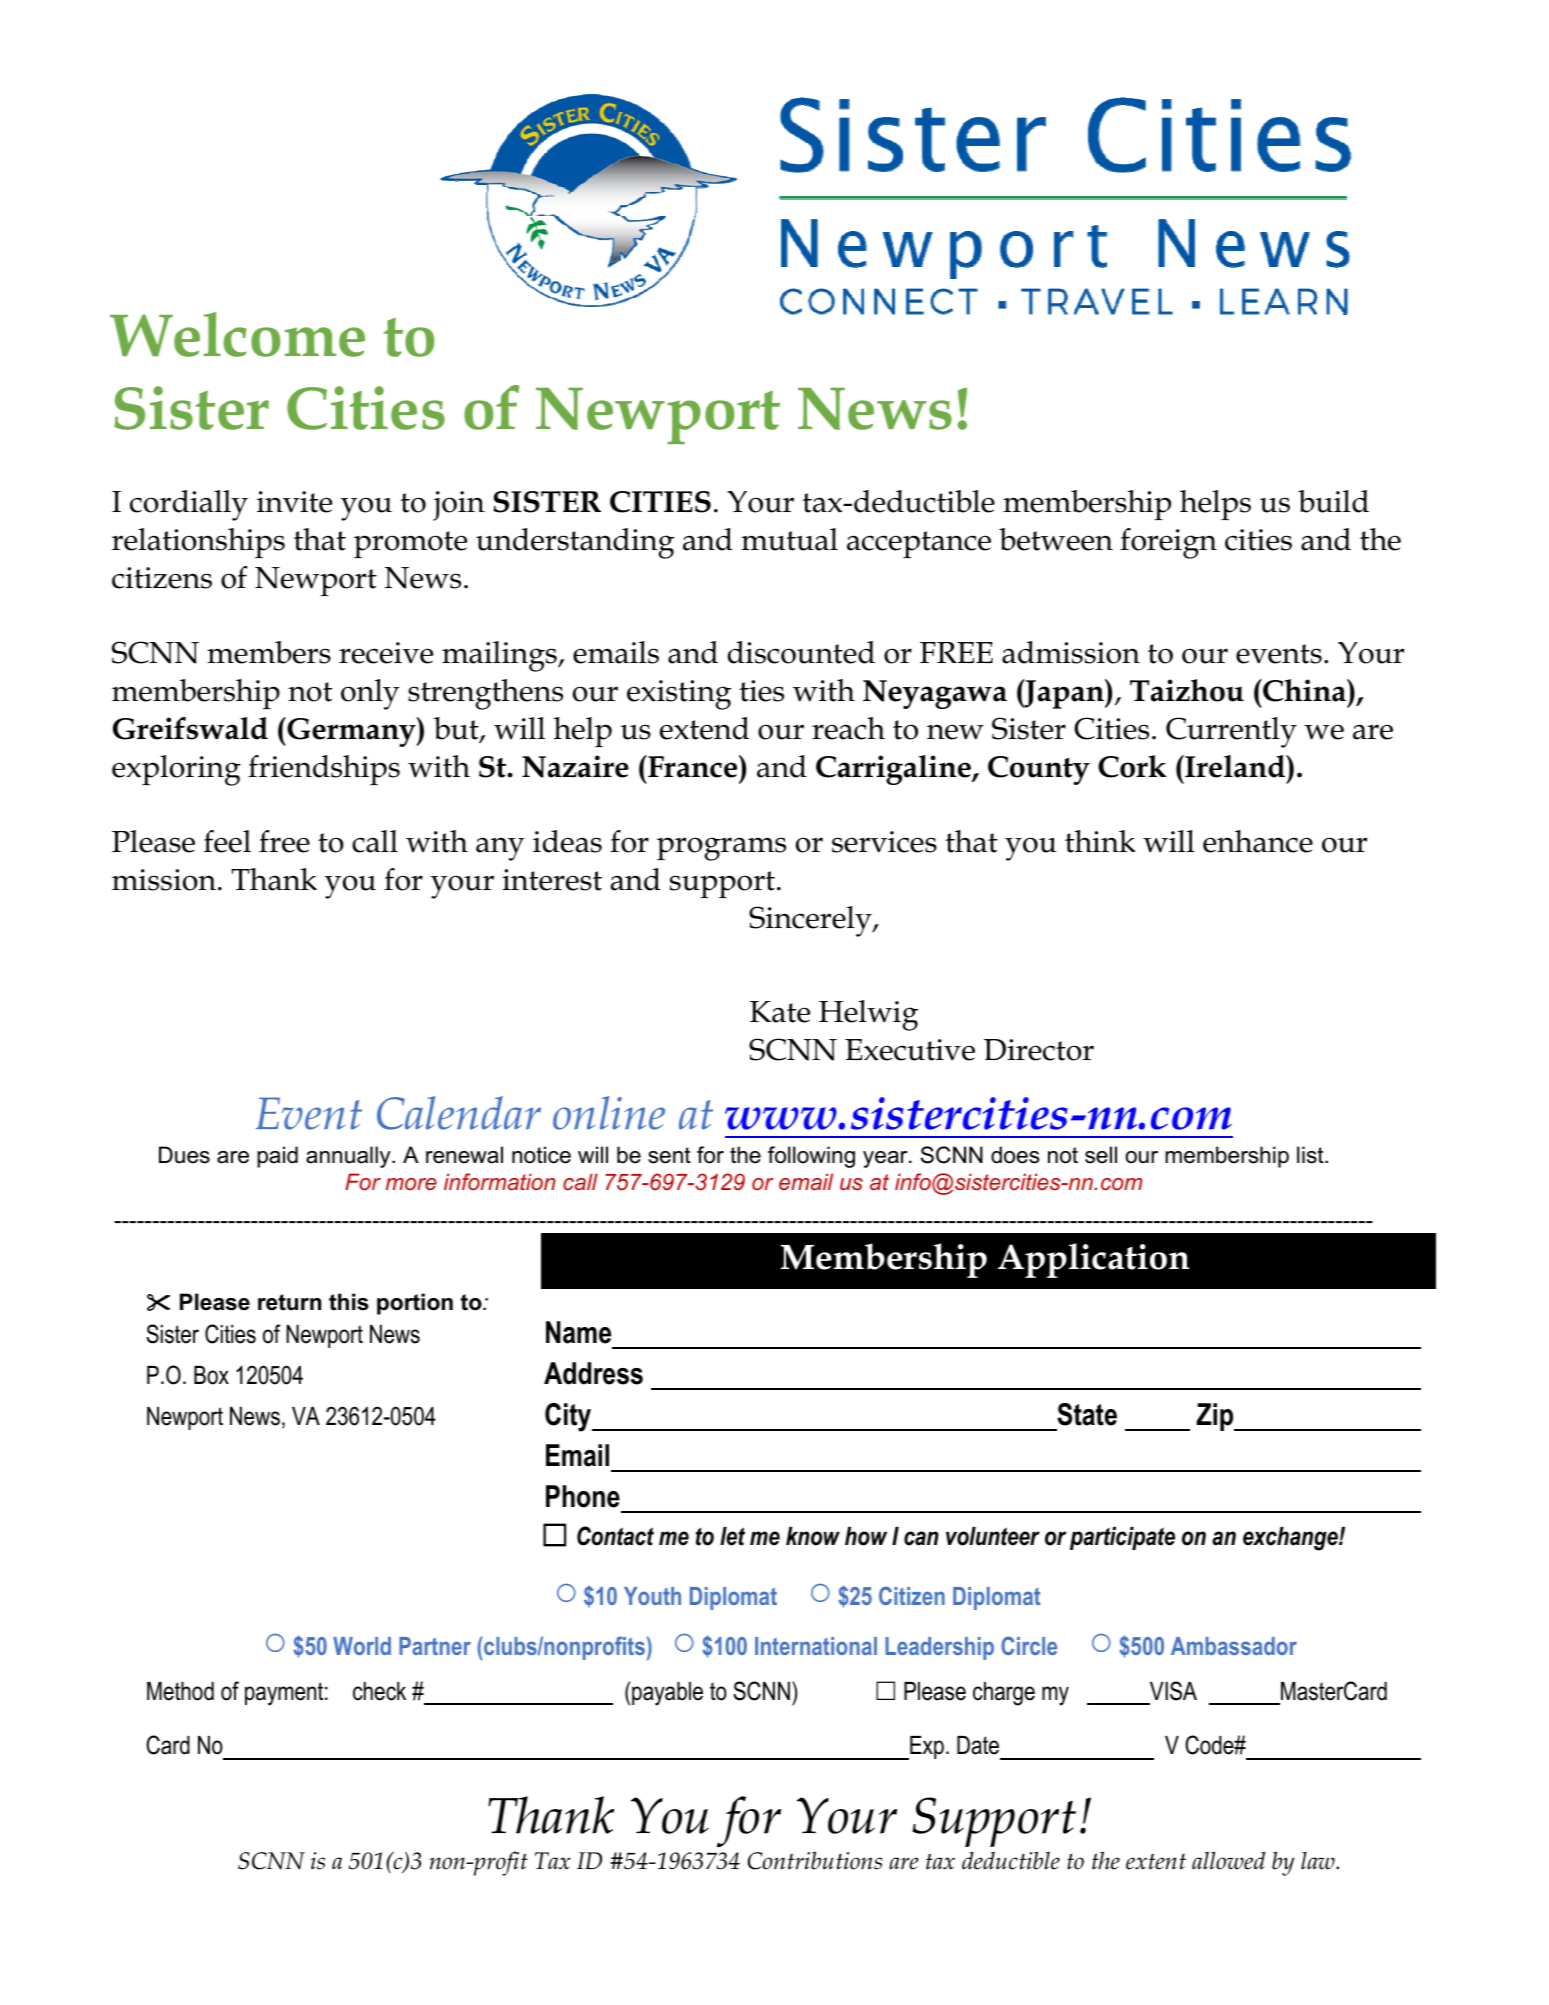  I want to click on check, so click(379, 1691).
